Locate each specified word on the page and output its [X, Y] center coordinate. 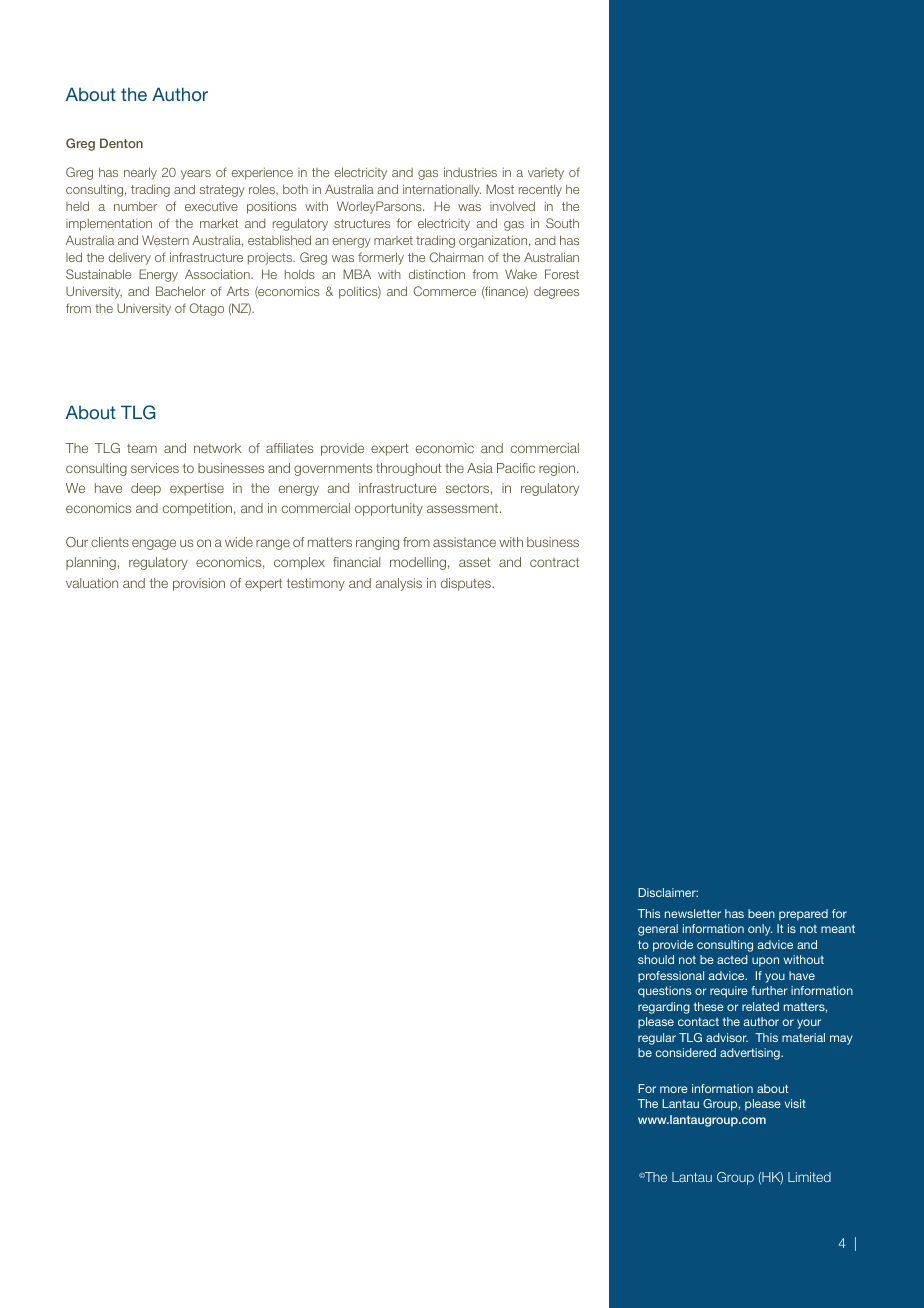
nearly [140, 173]
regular [657, 1039]
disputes [467, 584]
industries [470, 172]
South [562, 223]
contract [554, 562]
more [674, 1089]
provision [199, 584]
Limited [809, 1177]
